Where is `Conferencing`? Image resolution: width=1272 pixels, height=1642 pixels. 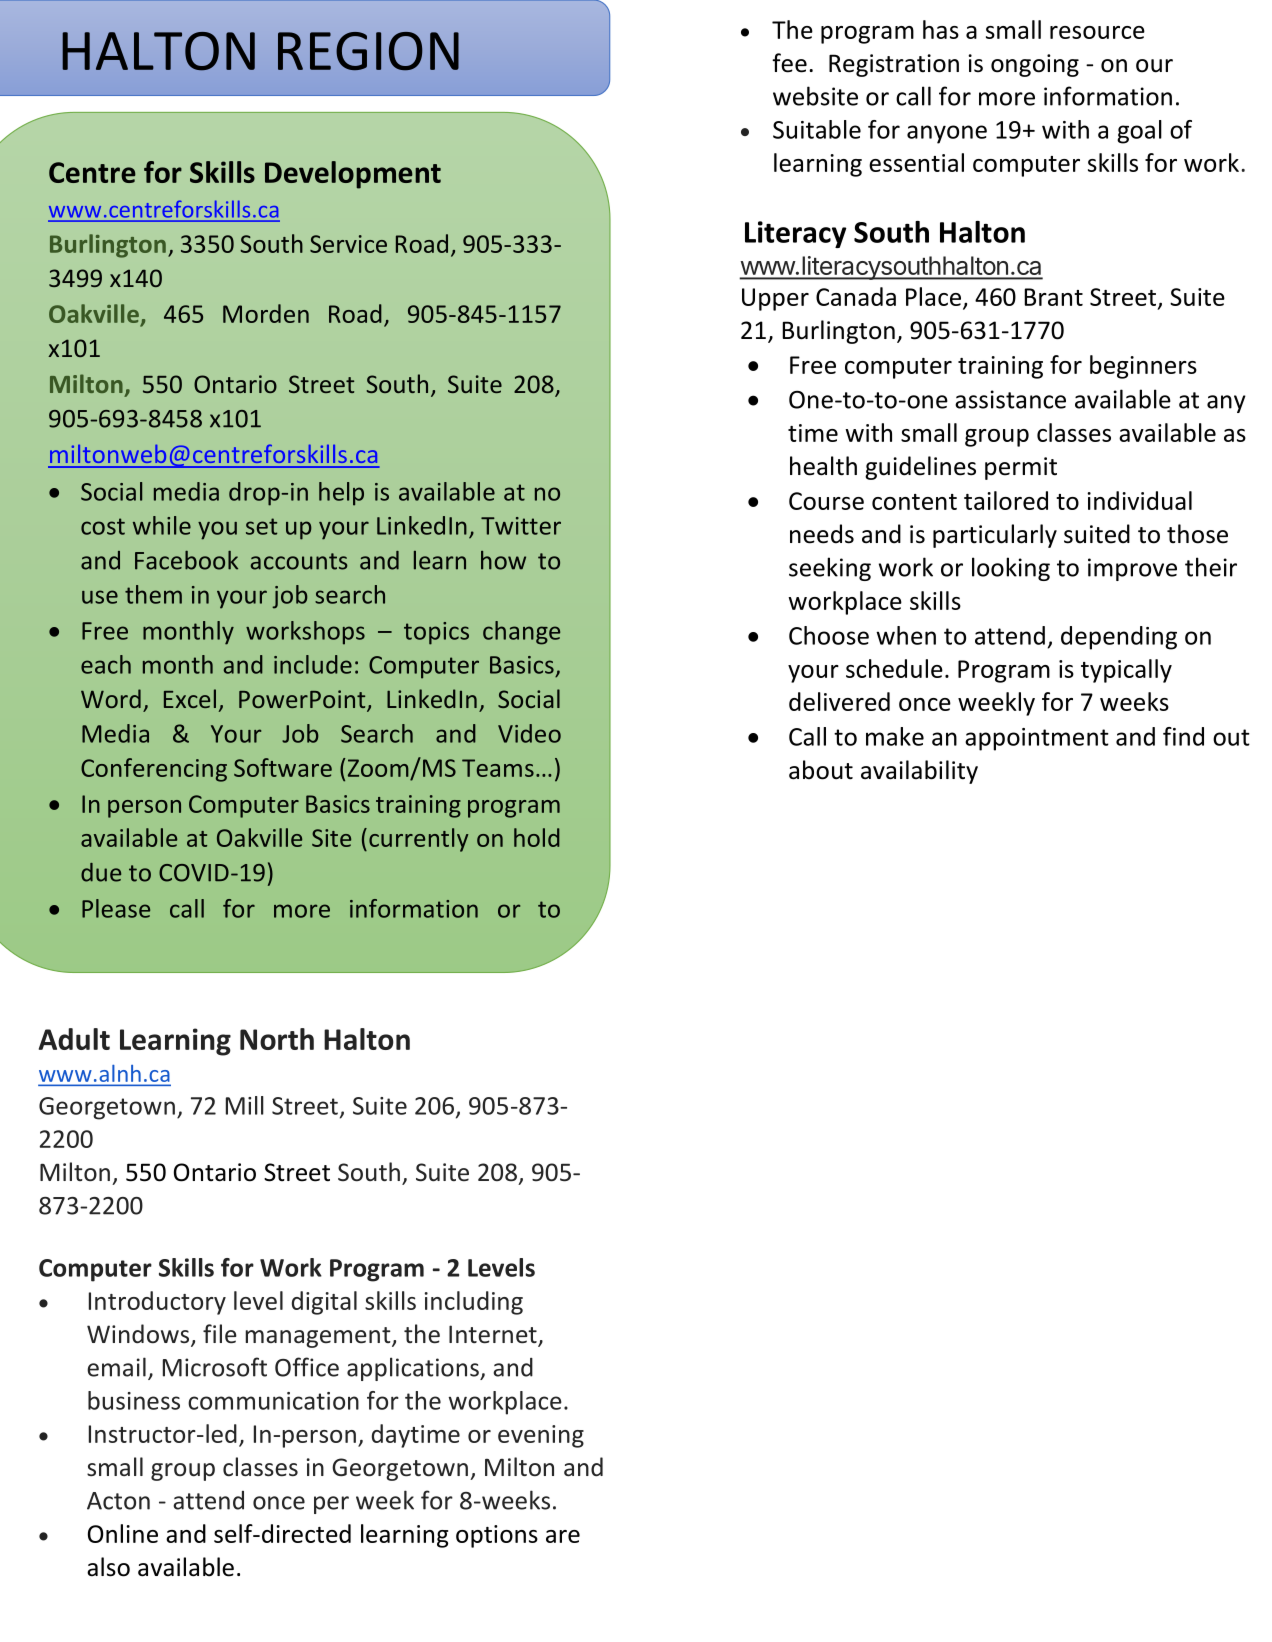 Conferencing is located at coordinates (154, 770).
